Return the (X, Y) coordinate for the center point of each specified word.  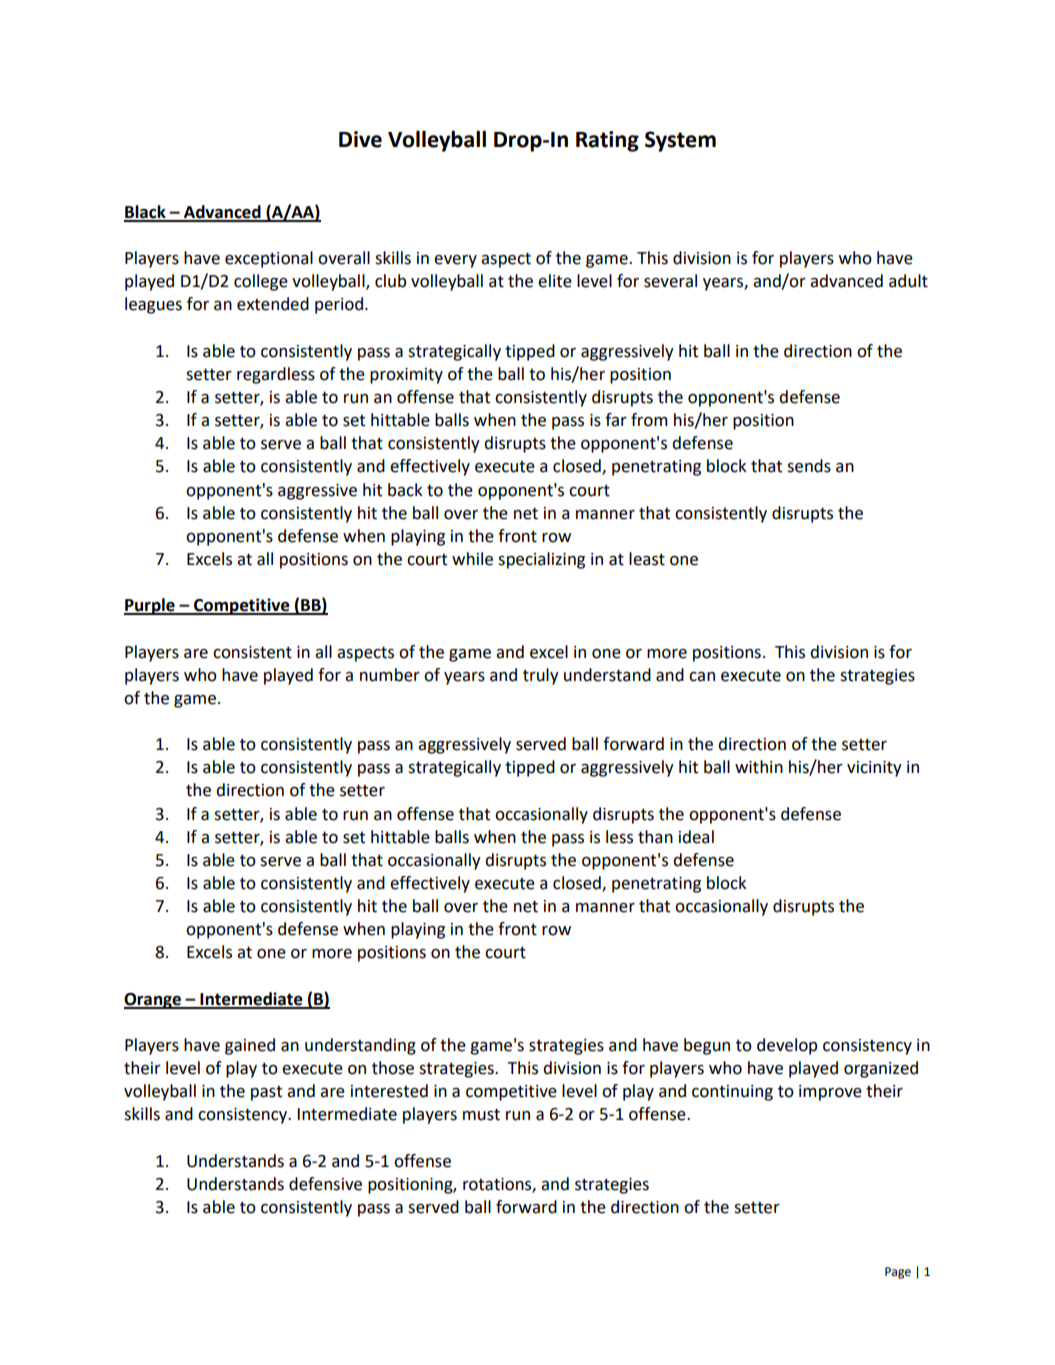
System (680, 141)
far (616, 420)
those (393, 1068)
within (759, 767)
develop (787, 1046)
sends (809, 466)
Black (146, 213)
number (390, 675)
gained (250, 1046)
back (405, 490)
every (455, 261)
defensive (325, 1184)
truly (541, 676)
